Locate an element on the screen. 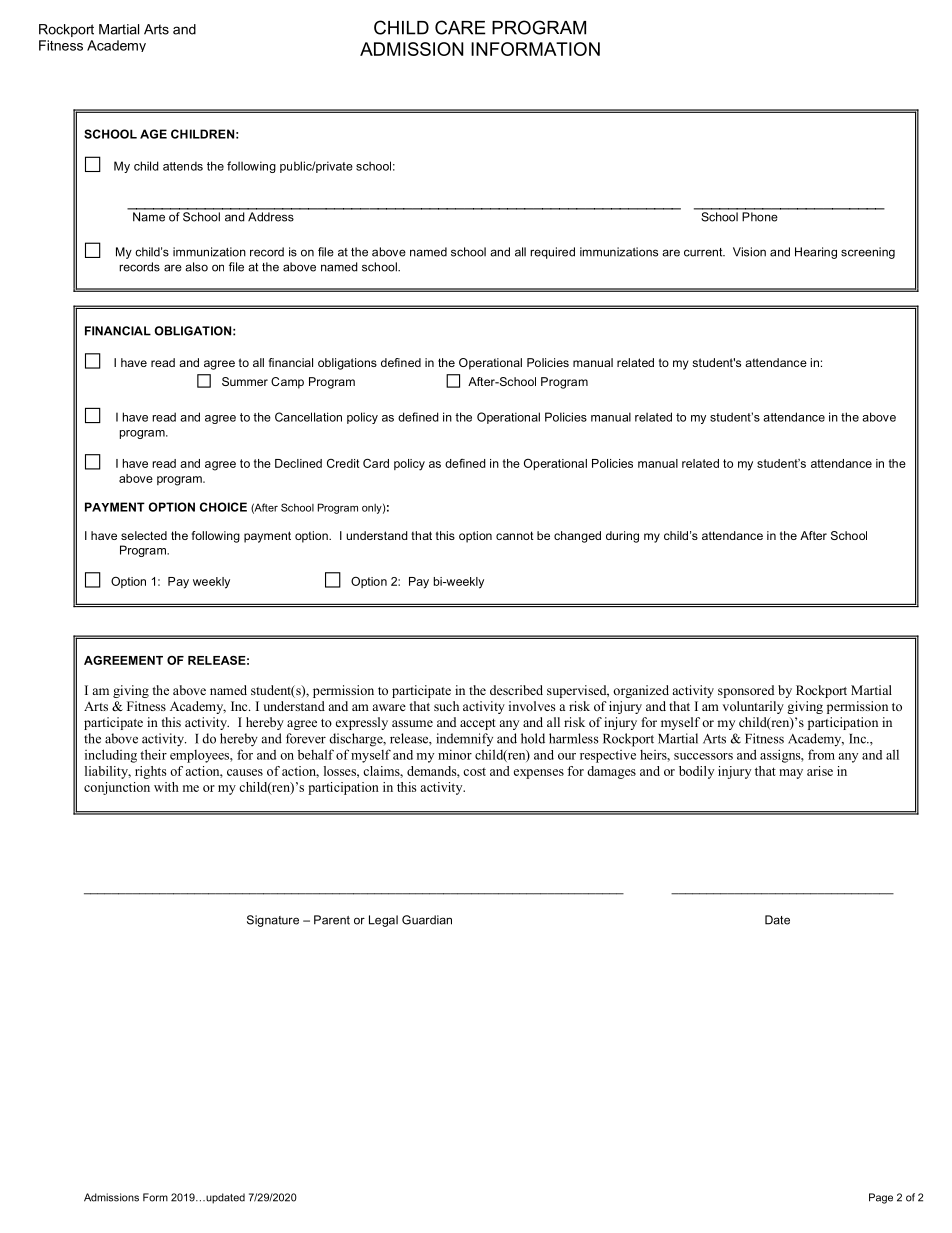  with is located at coordinates (166, 787).
